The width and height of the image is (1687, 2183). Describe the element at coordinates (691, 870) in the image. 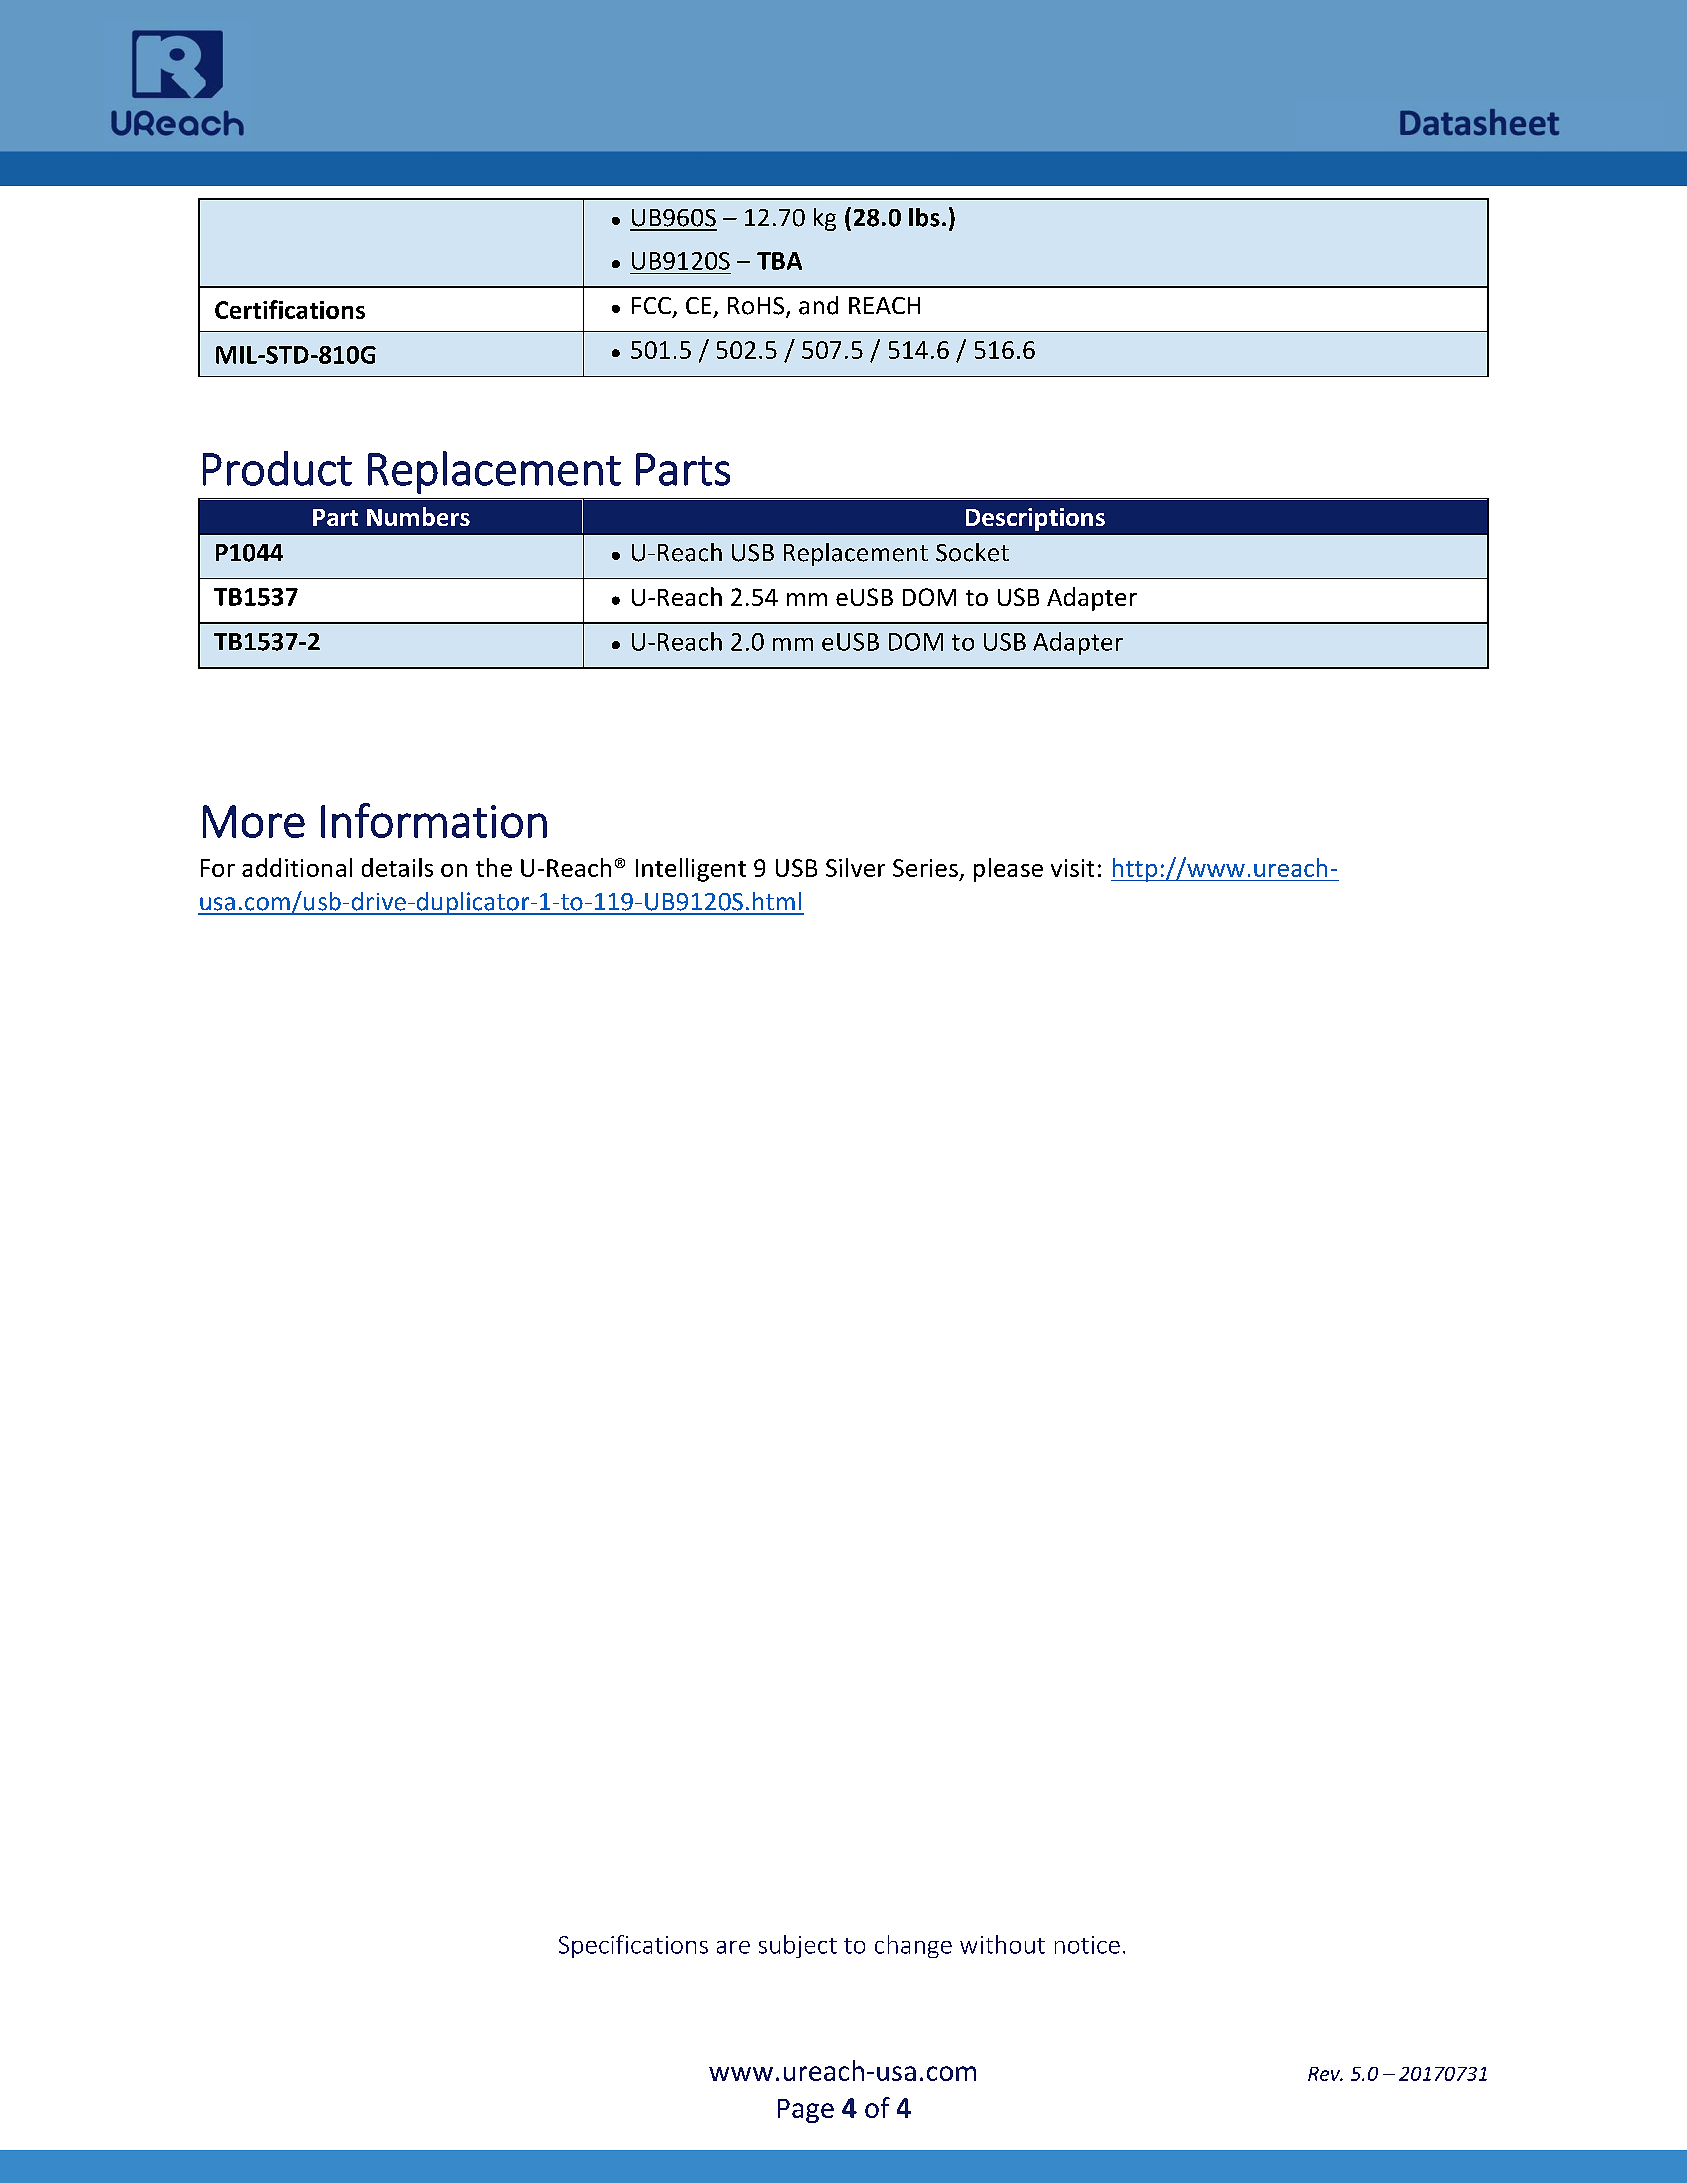

I see `Intelligent` at that location.
